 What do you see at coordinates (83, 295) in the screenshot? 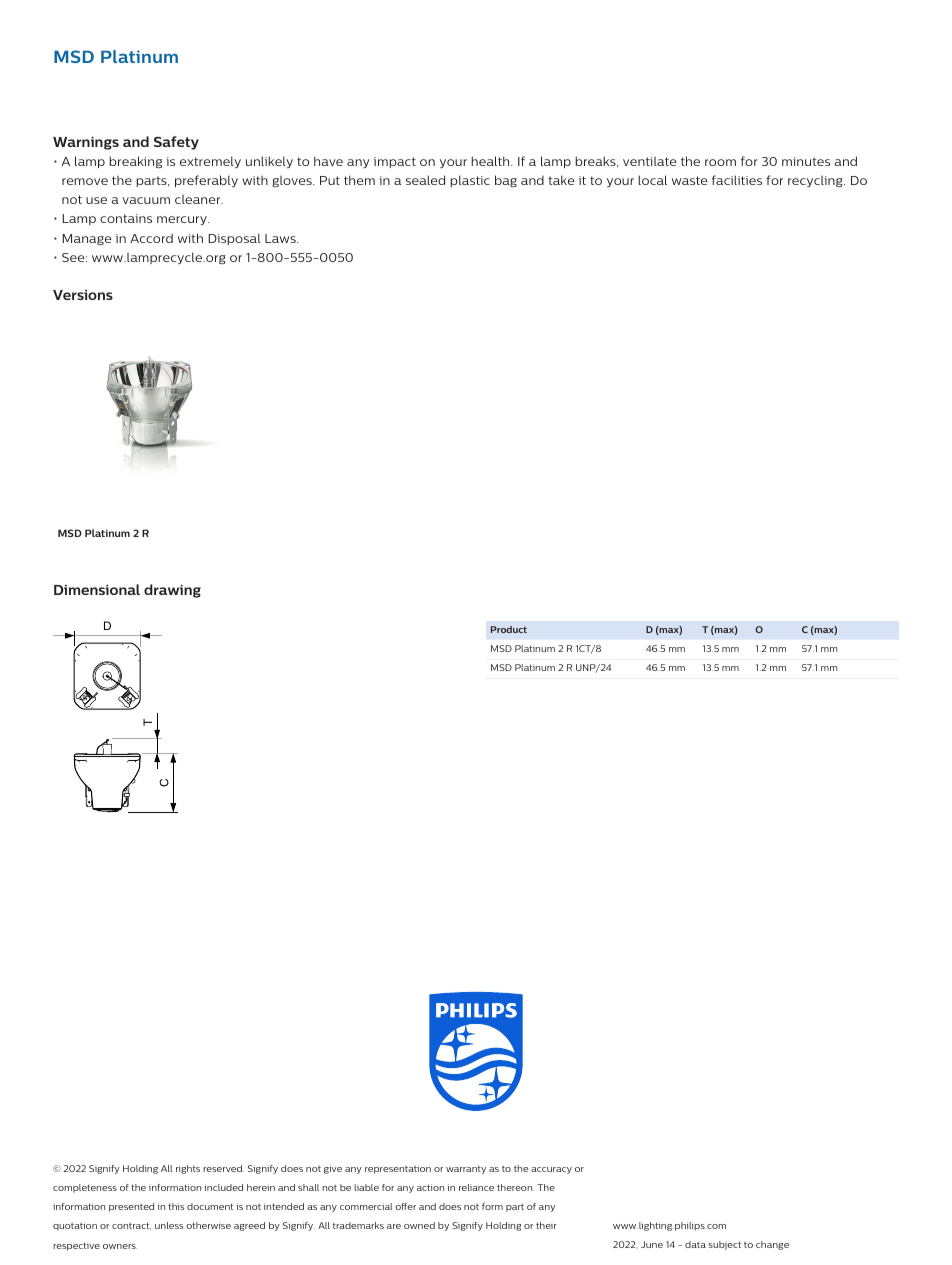
I see `Versions` at bounding box center [83, 295].
